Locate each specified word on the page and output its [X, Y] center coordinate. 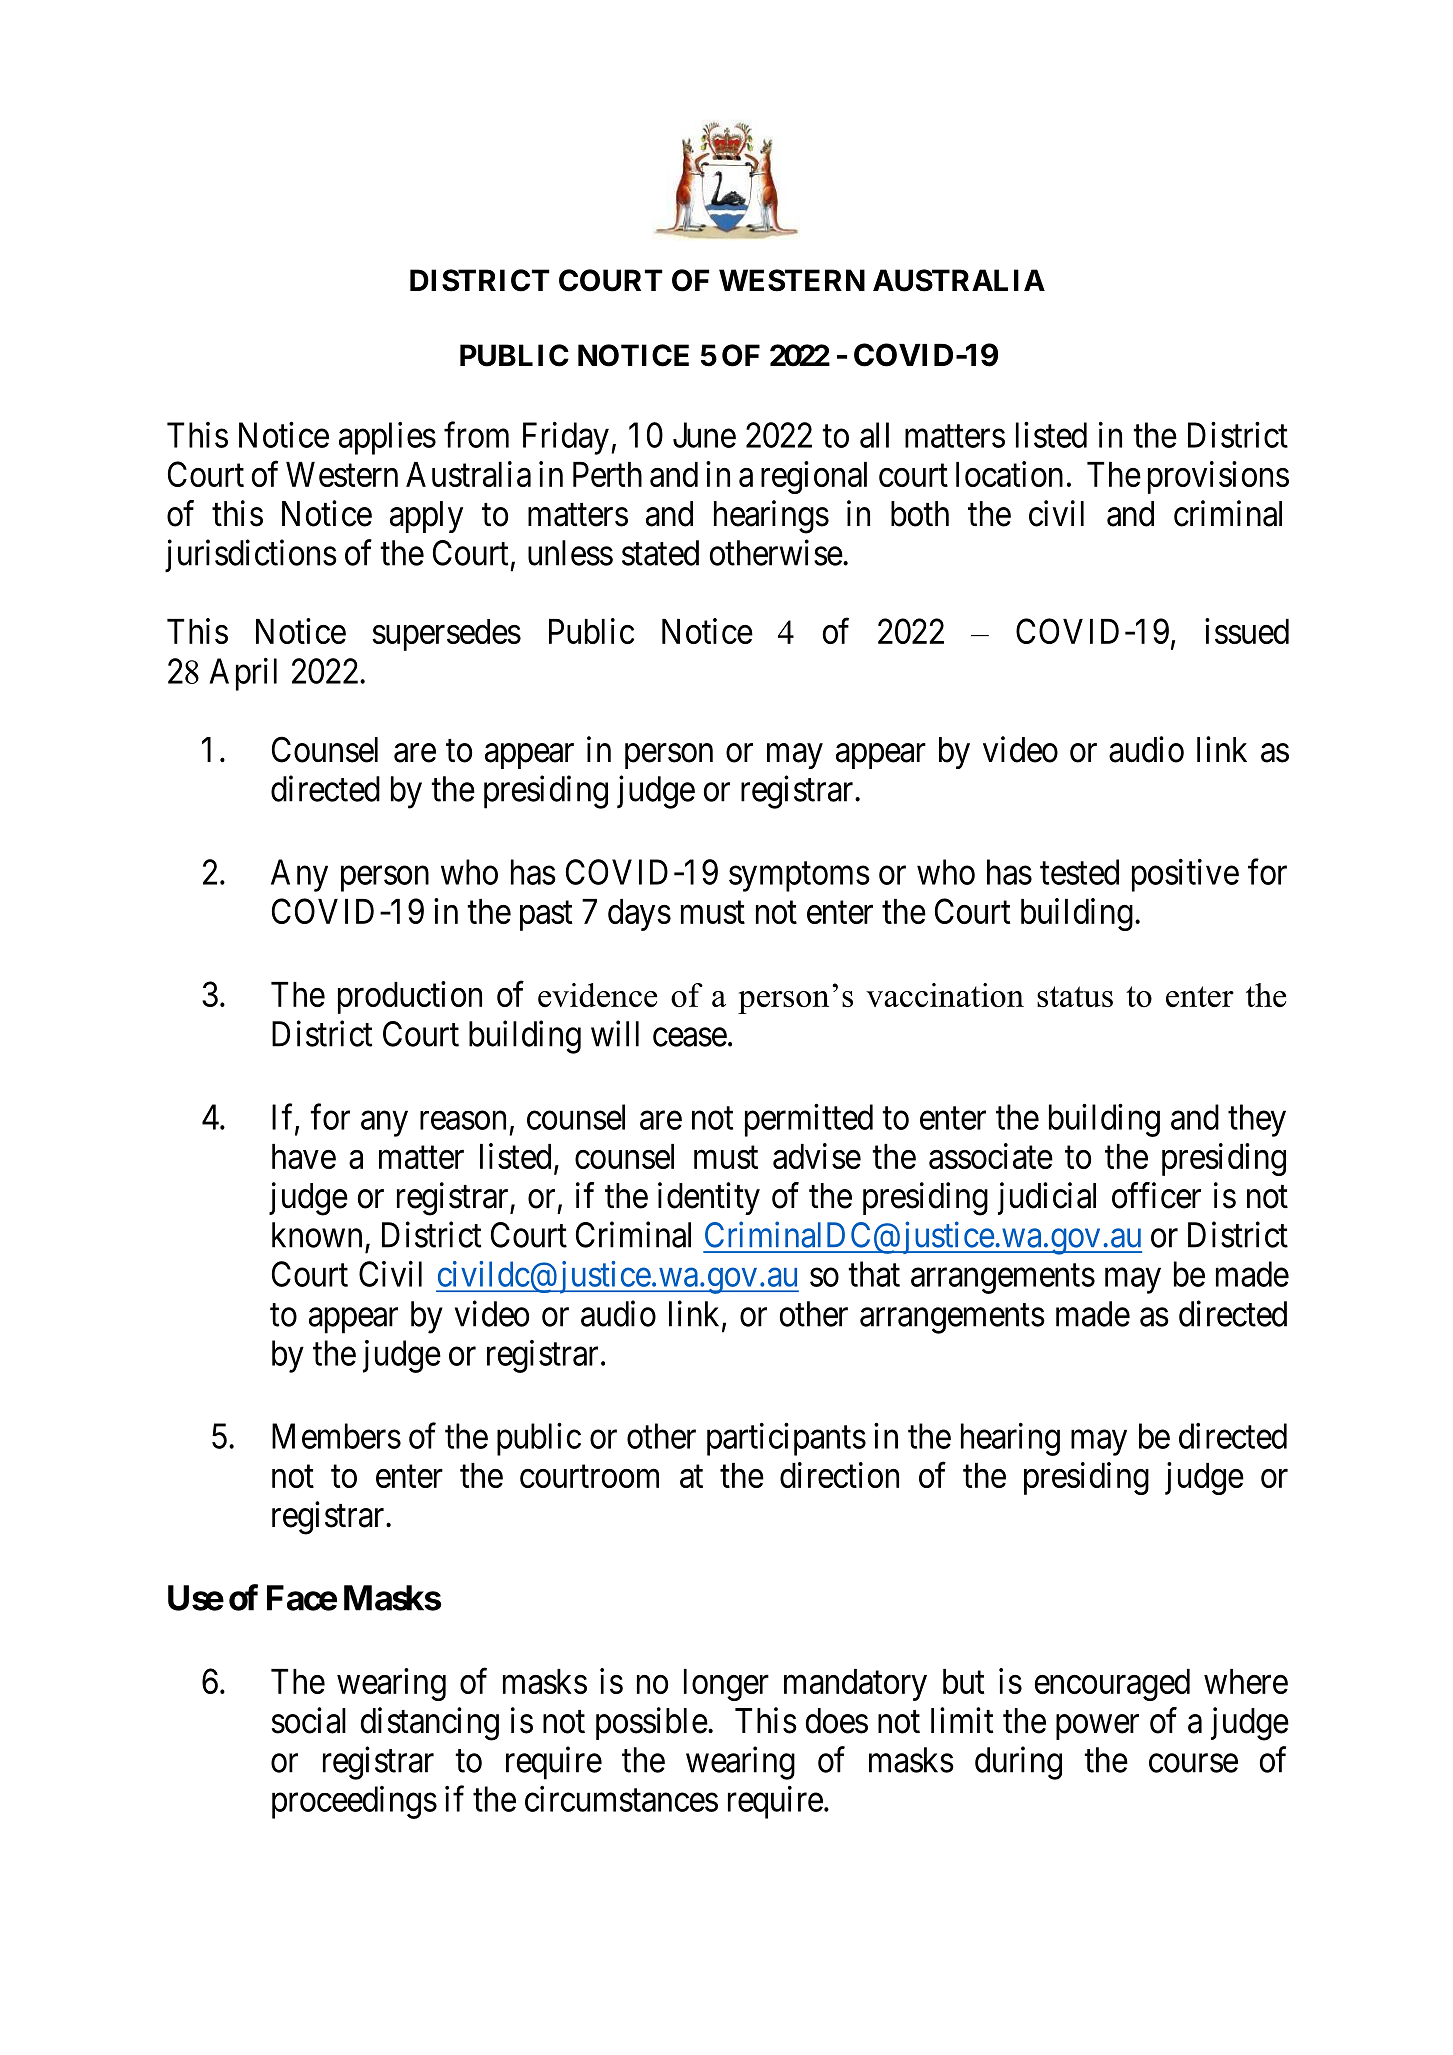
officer [1156, 1195]
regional [814, 477]
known [317, 1235]
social [309, 1720]
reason [463, 1120]
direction [839, 1475]
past [546, 916]
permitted [809, 1120]
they [1257, 1120]
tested [1079, 872]
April [243, 674]
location [1009, 474]
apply [426, 517]
